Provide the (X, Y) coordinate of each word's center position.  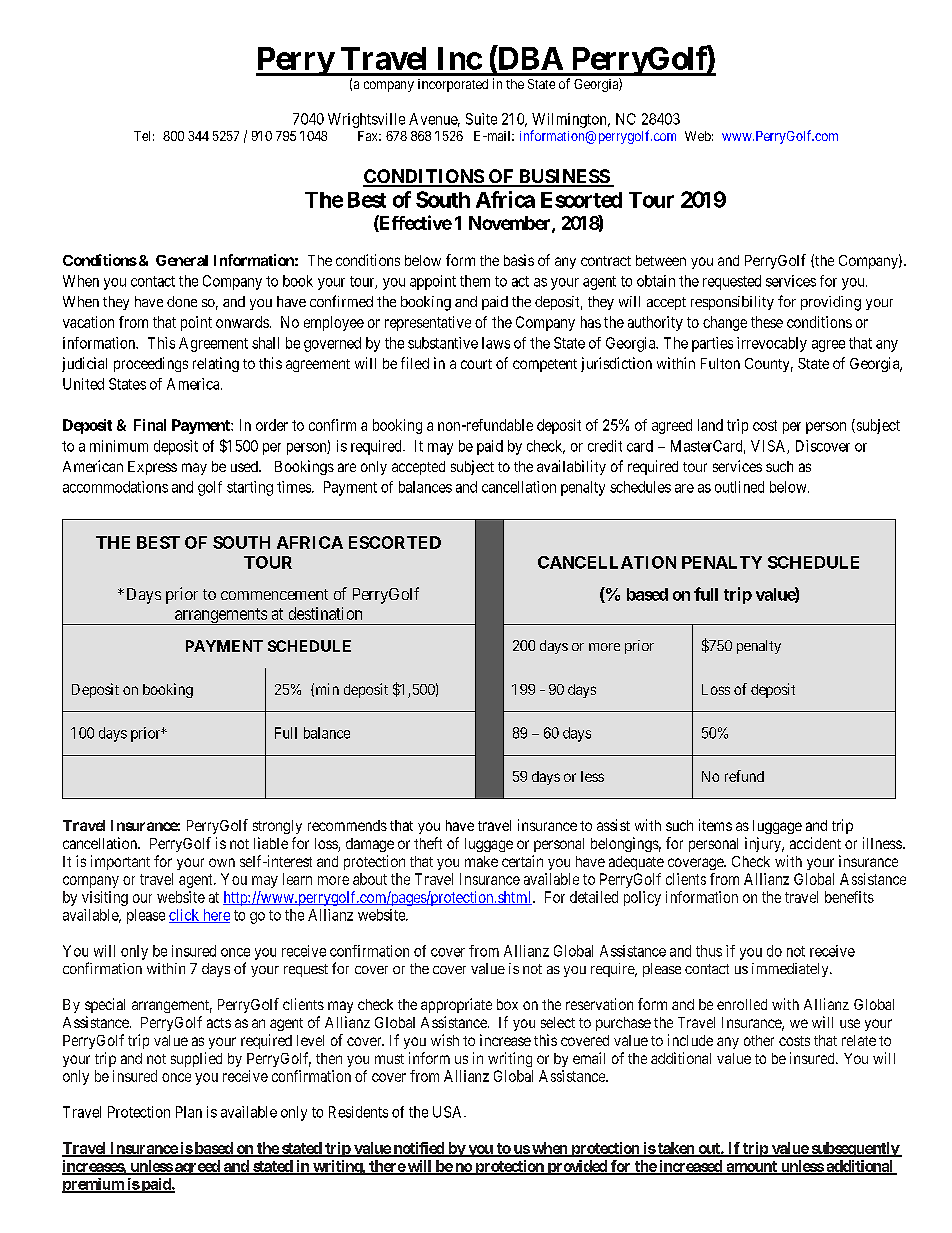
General (182, 260)
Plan (189, 1112)
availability (571, 467)
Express (152, 468)
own (222, 862)
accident (815, 843)
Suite (481, 119)
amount (751, 1167)
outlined (739, 487)
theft (428, 843)
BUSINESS (563, 177)
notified (418, 1149)
